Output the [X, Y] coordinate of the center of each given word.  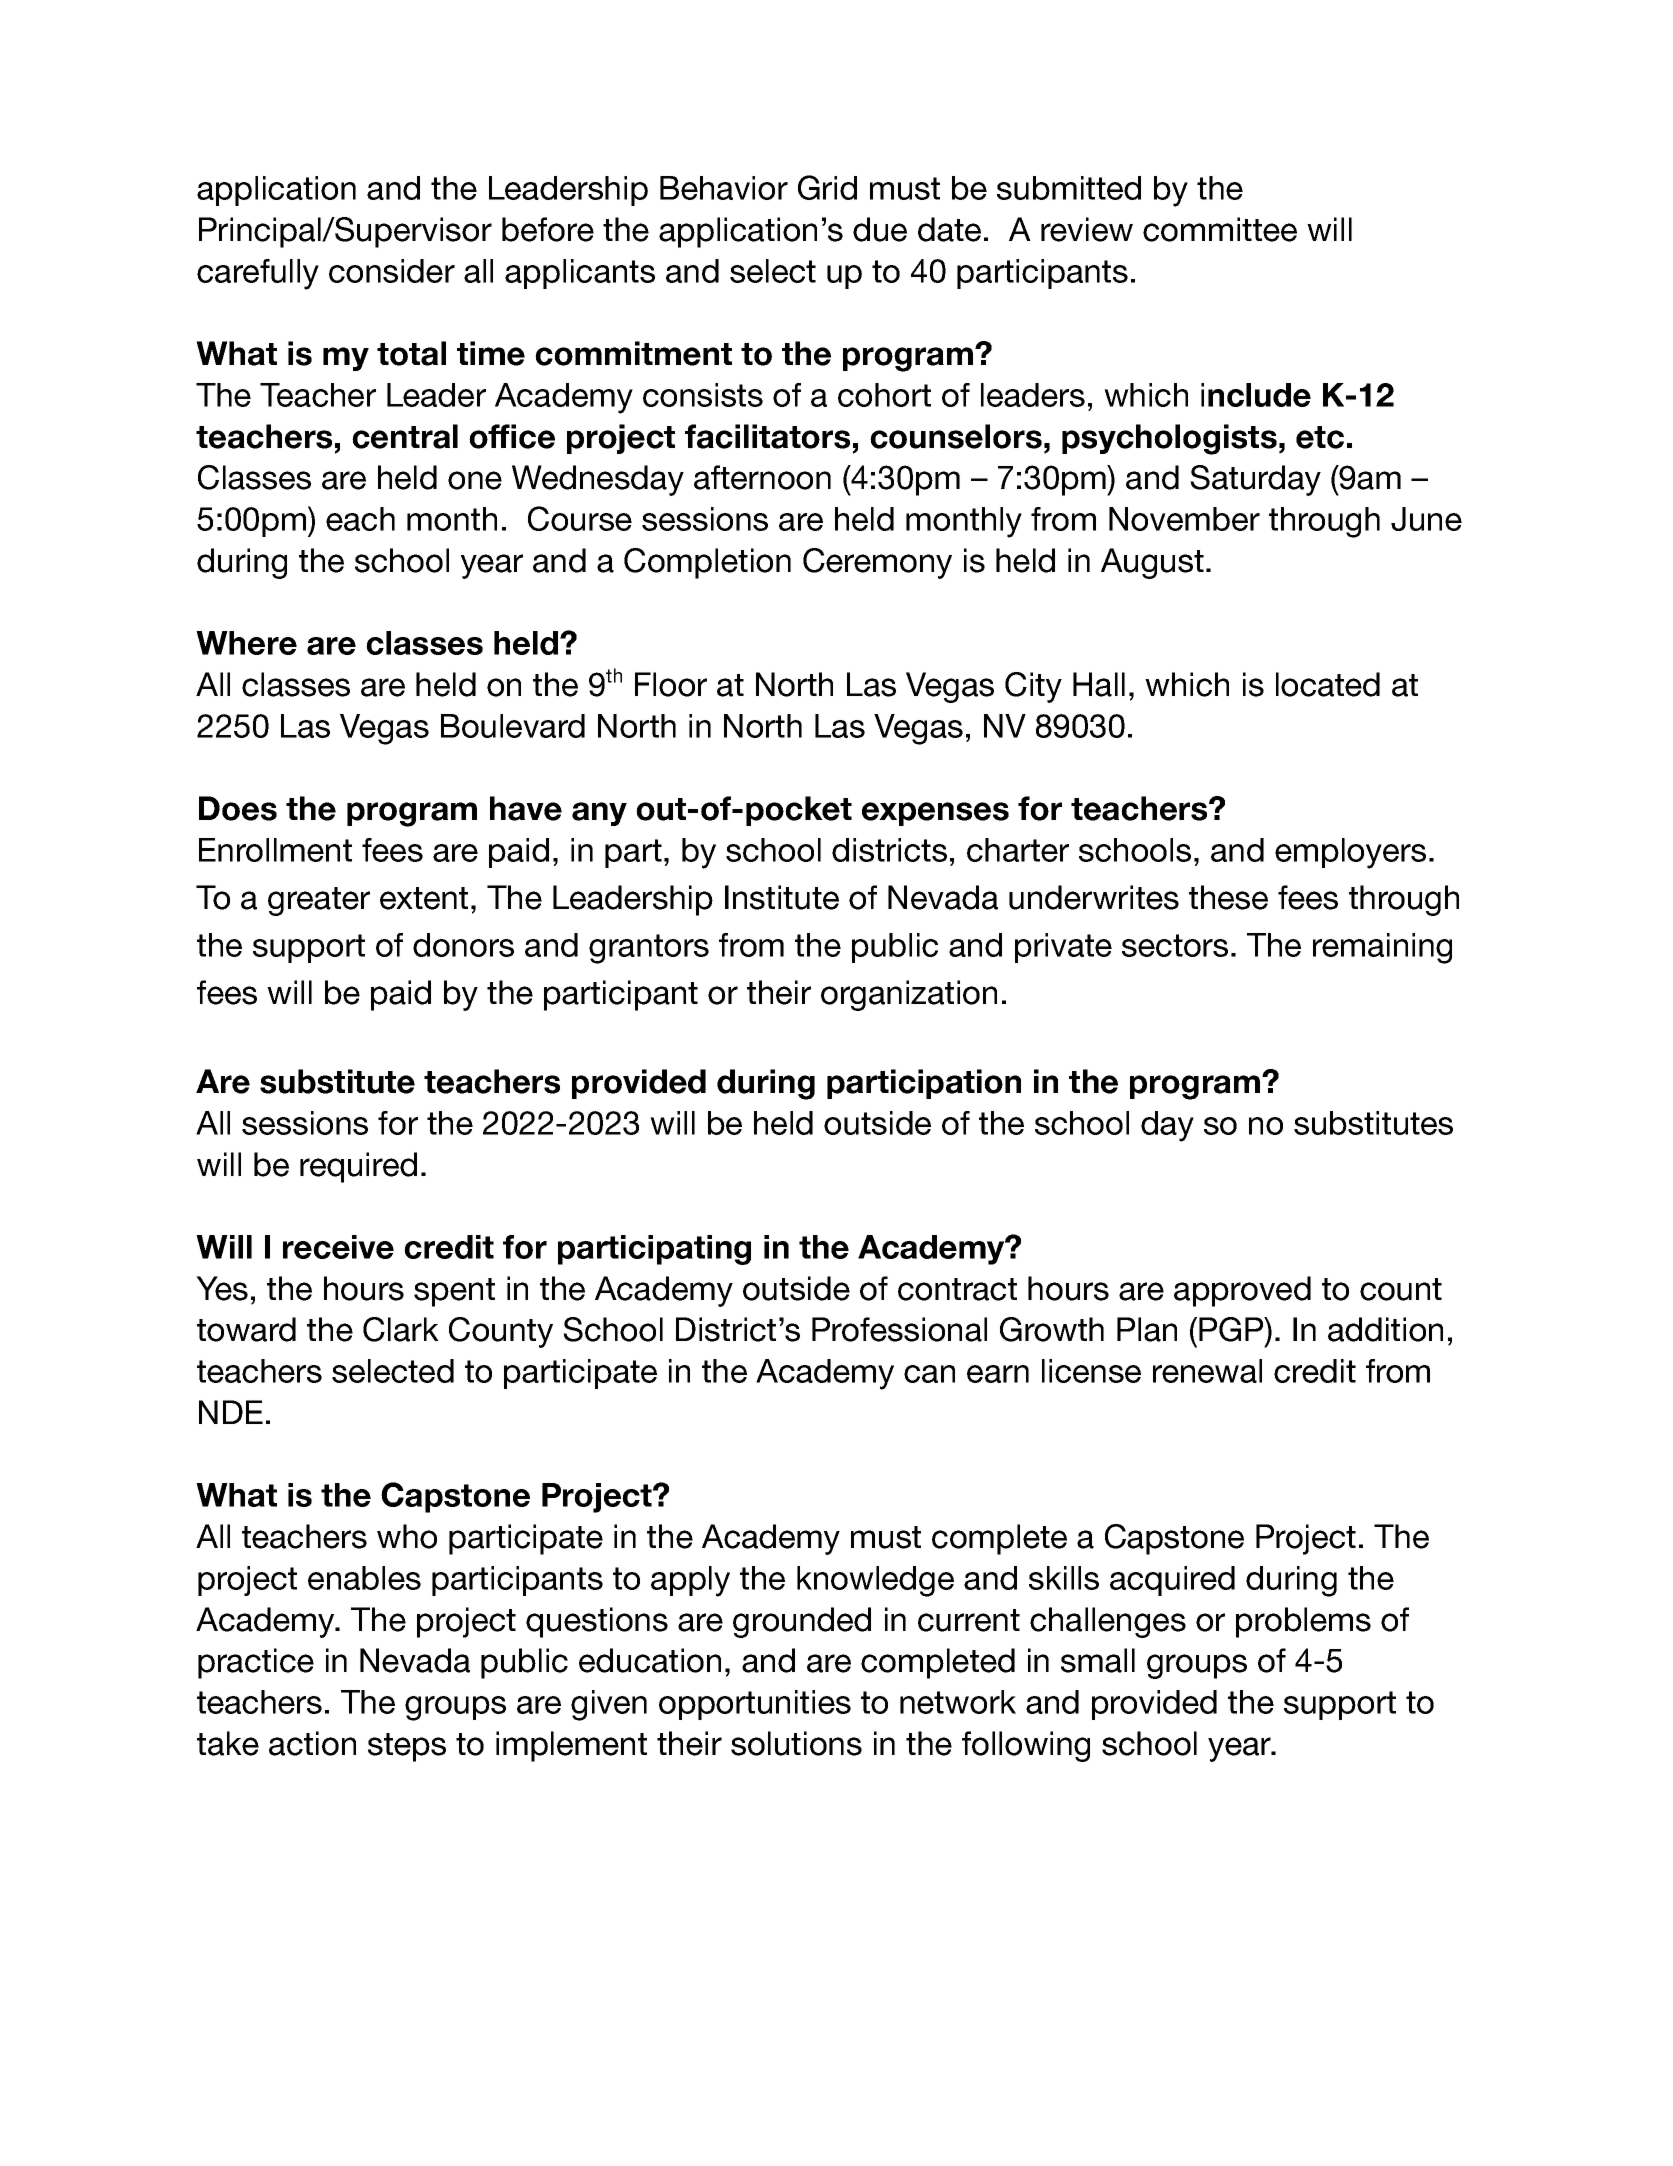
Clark [401, 1329]
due [880, 229]
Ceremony [877, 563]
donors [463, 945]
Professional [899, 1329]
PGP [1232, 1329]
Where [246, 643]
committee [1220, 229]
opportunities [755, 1705]
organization [909, 995]
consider [392, 271]
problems [1303, 1622]
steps [407, 1747]
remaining [1382, 948]
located [1328, 684]
